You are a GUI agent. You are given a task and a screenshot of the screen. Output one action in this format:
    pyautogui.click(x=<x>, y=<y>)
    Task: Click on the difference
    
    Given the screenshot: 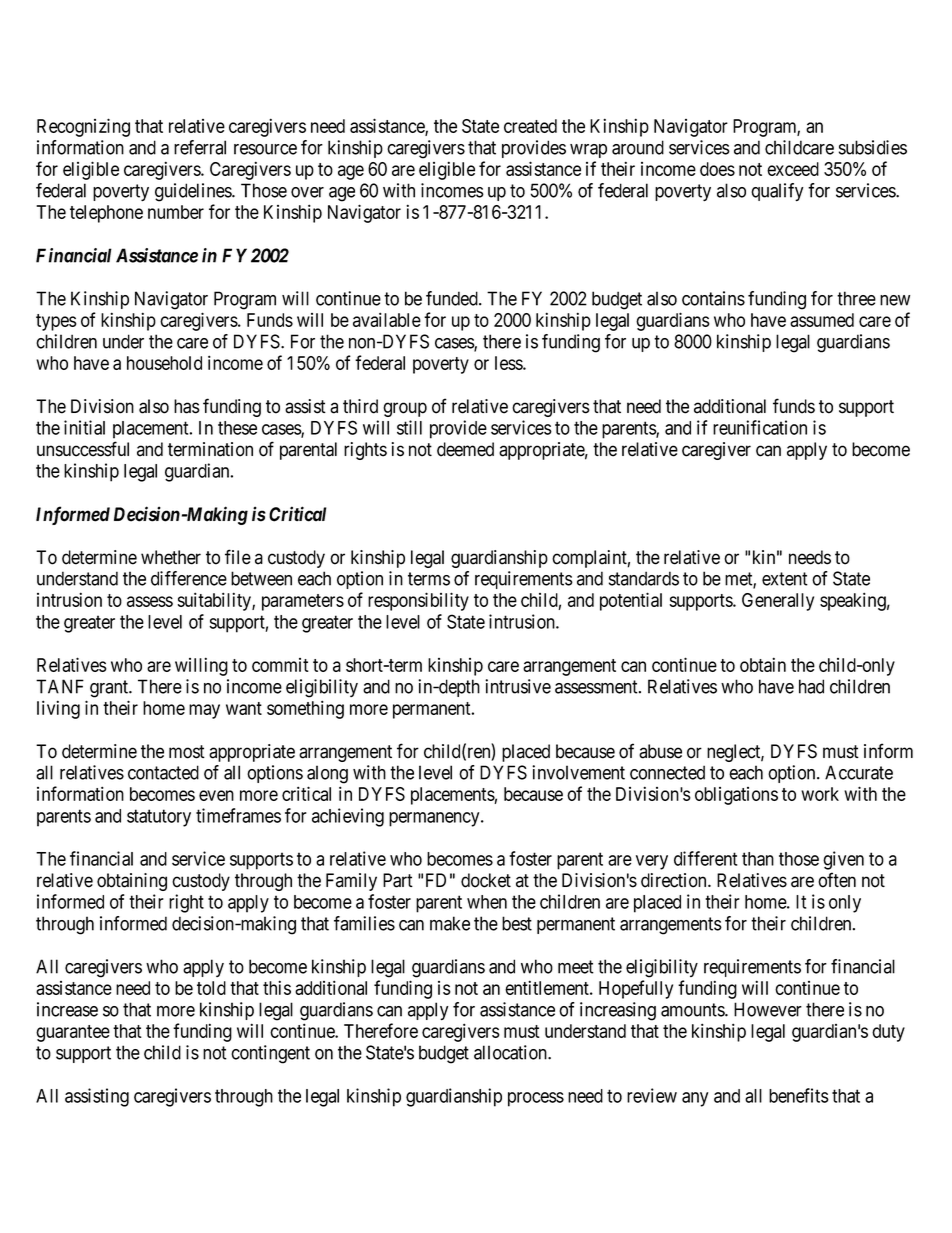 What is the action you would take?
    pyautogui.click(x=189, y=578)
